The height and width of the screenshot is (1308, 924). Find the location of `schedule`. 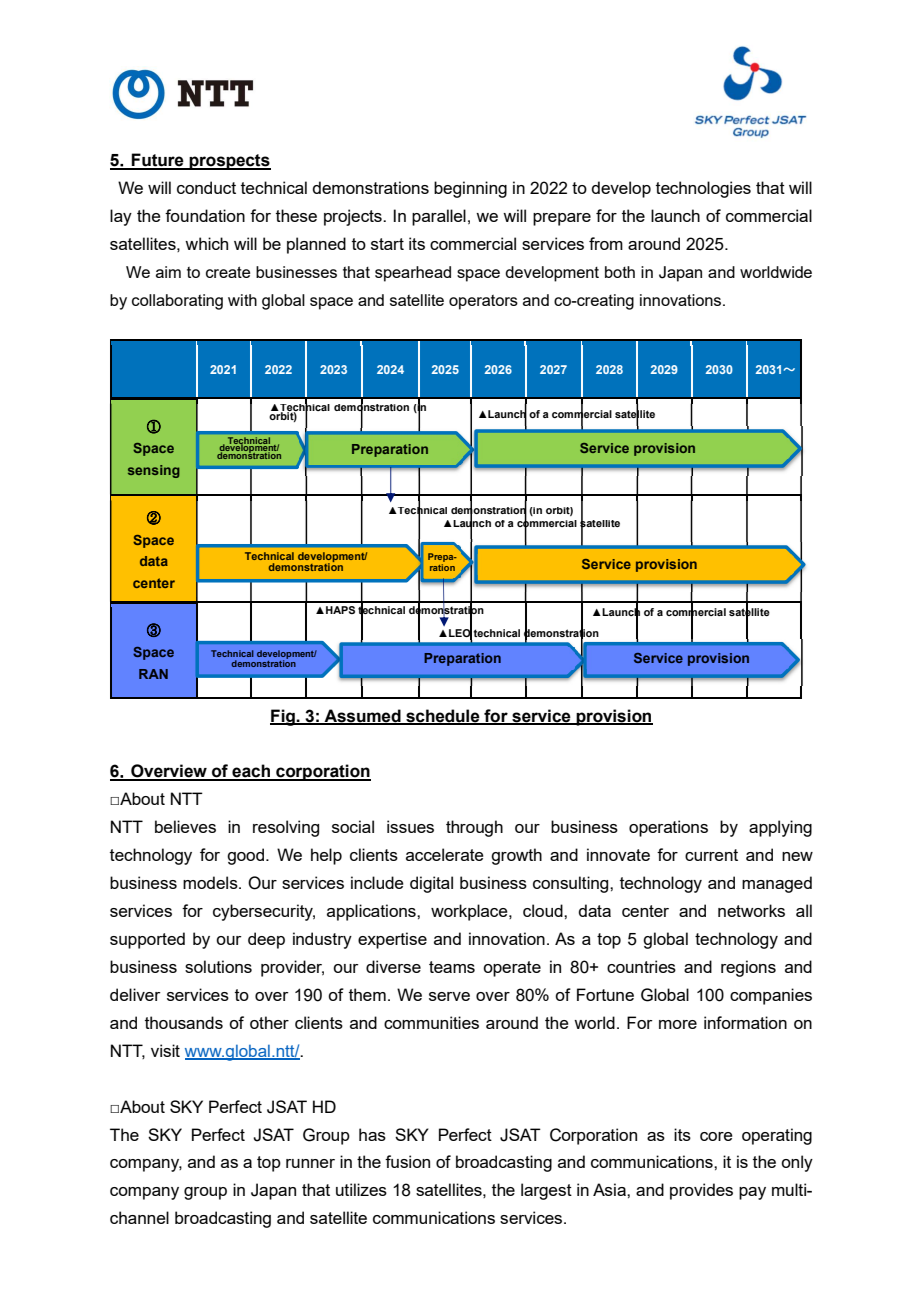

schedule is located at coordinates (443, 716).
